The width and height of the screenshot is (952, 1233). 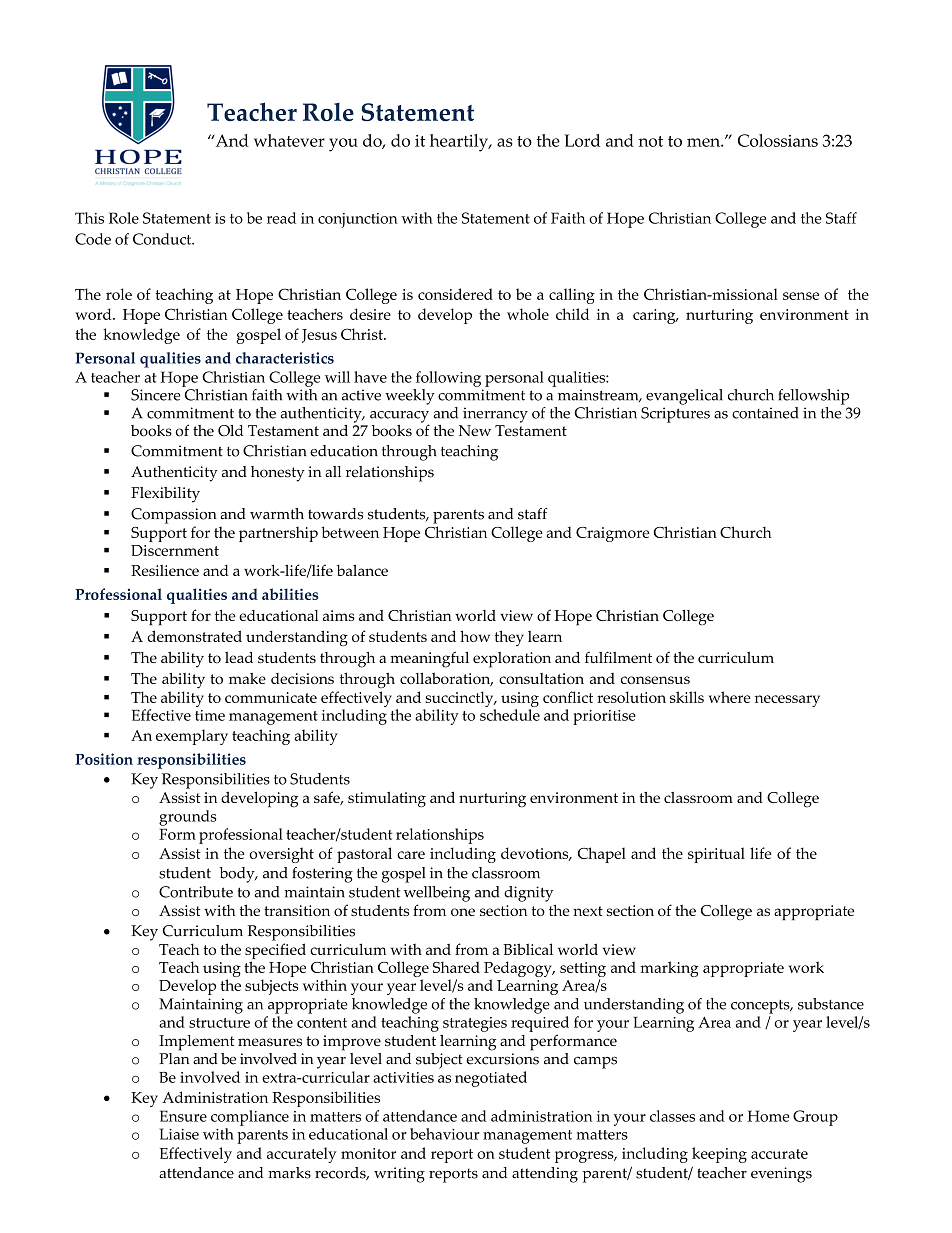 I want to click on keeping, so click(x=719, y=1155).
